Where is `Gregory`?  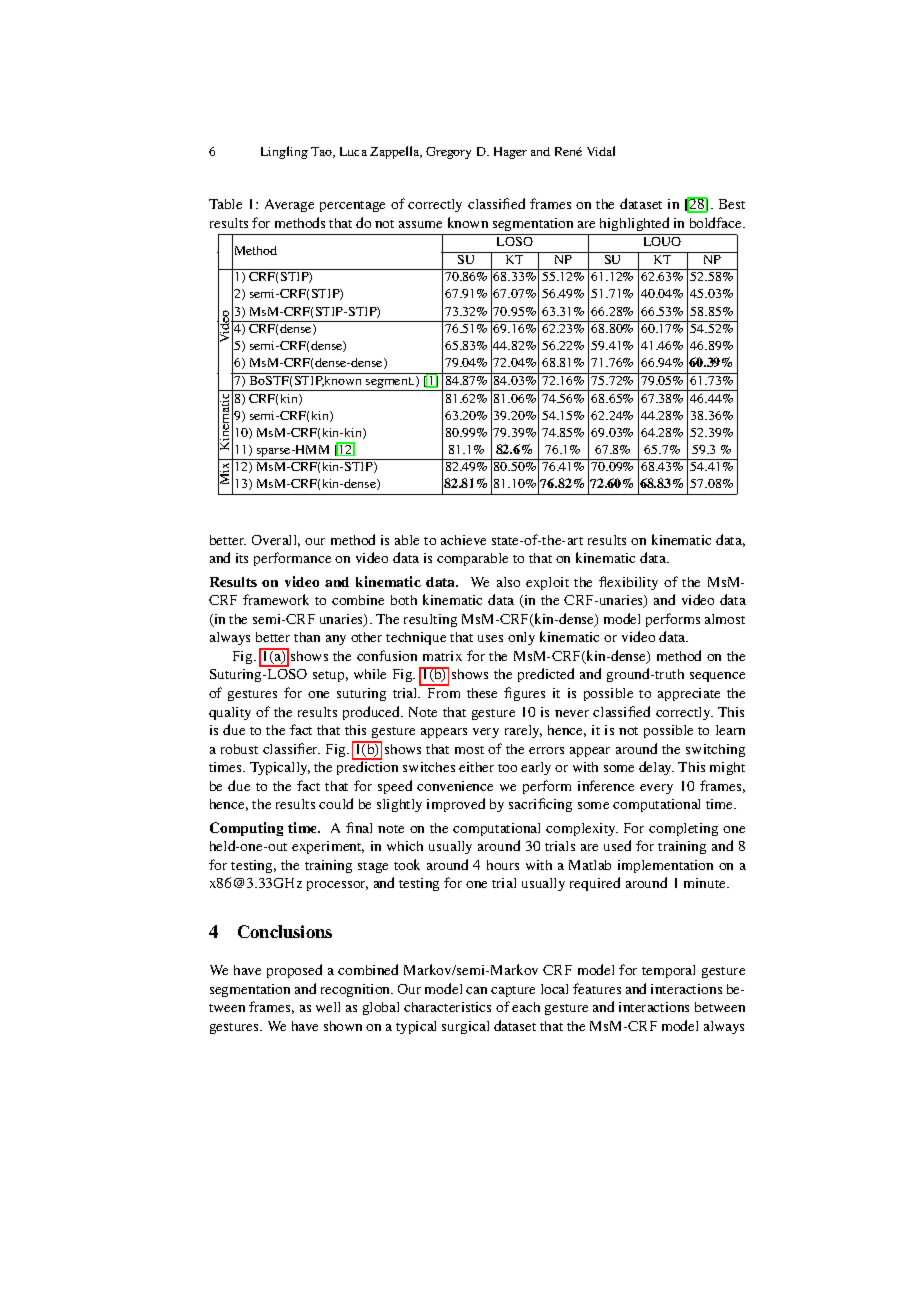
Gregory is located at coordinates (448, 153).
